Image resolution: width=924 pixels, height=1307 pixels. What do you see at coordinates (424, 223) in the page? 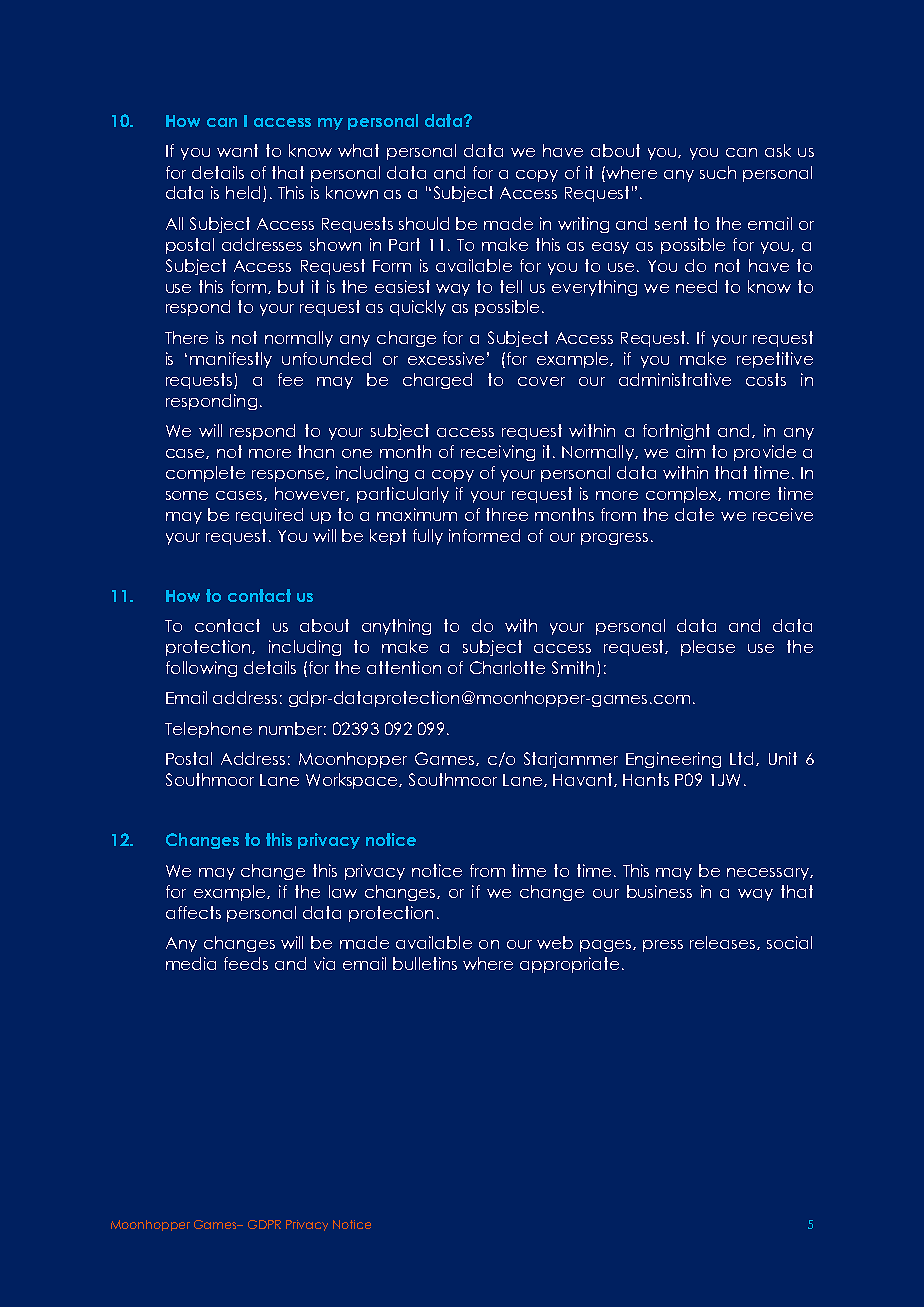
I see `should` at bounding box center [424, 223].
